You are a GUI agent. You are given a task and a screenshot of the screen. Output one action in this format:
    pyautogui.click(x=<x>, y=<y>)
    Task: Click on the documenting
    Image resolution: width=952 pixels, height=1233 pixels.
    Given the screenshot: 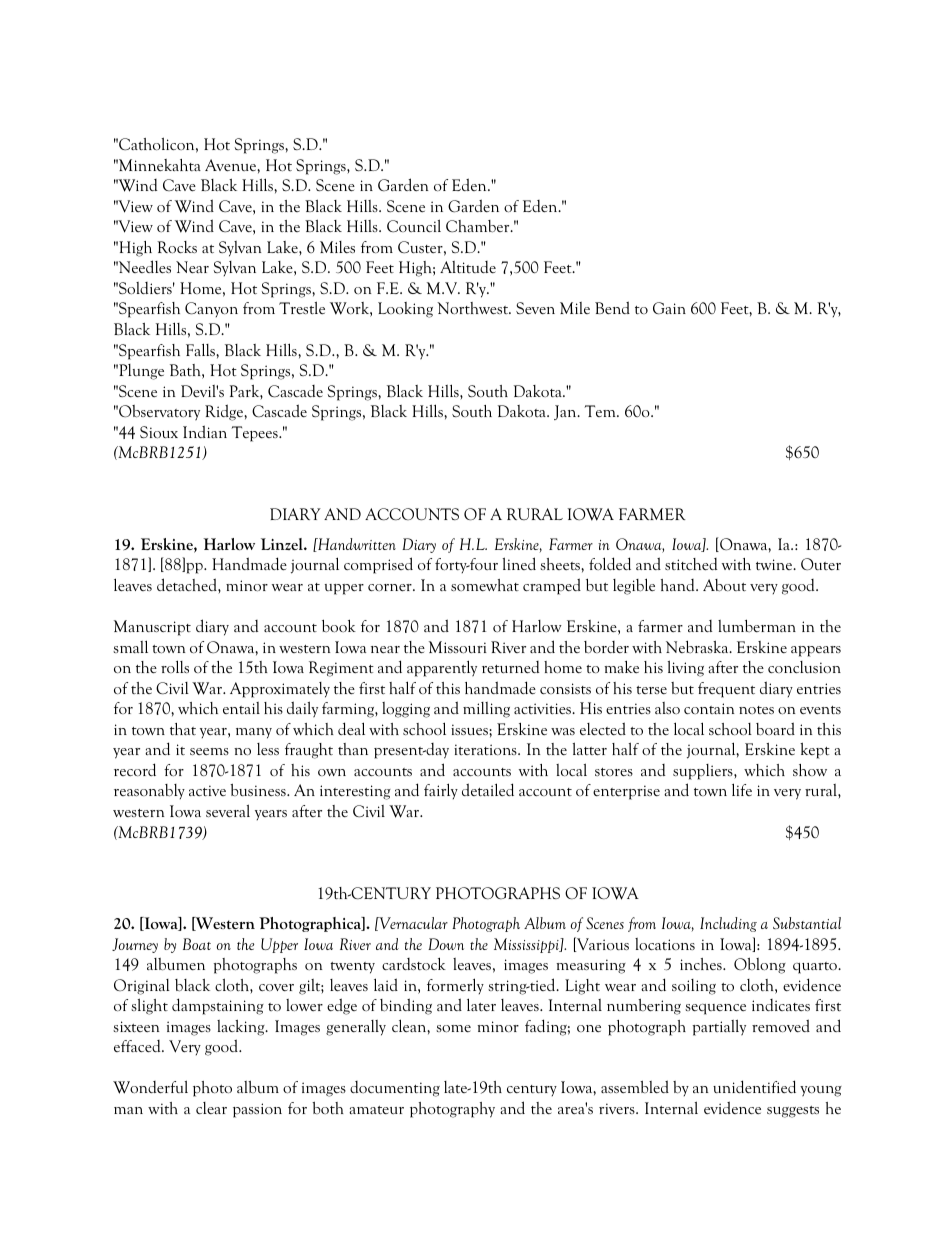 What is the action you would take?
    pyautogui.click(x=395, y=1089)
